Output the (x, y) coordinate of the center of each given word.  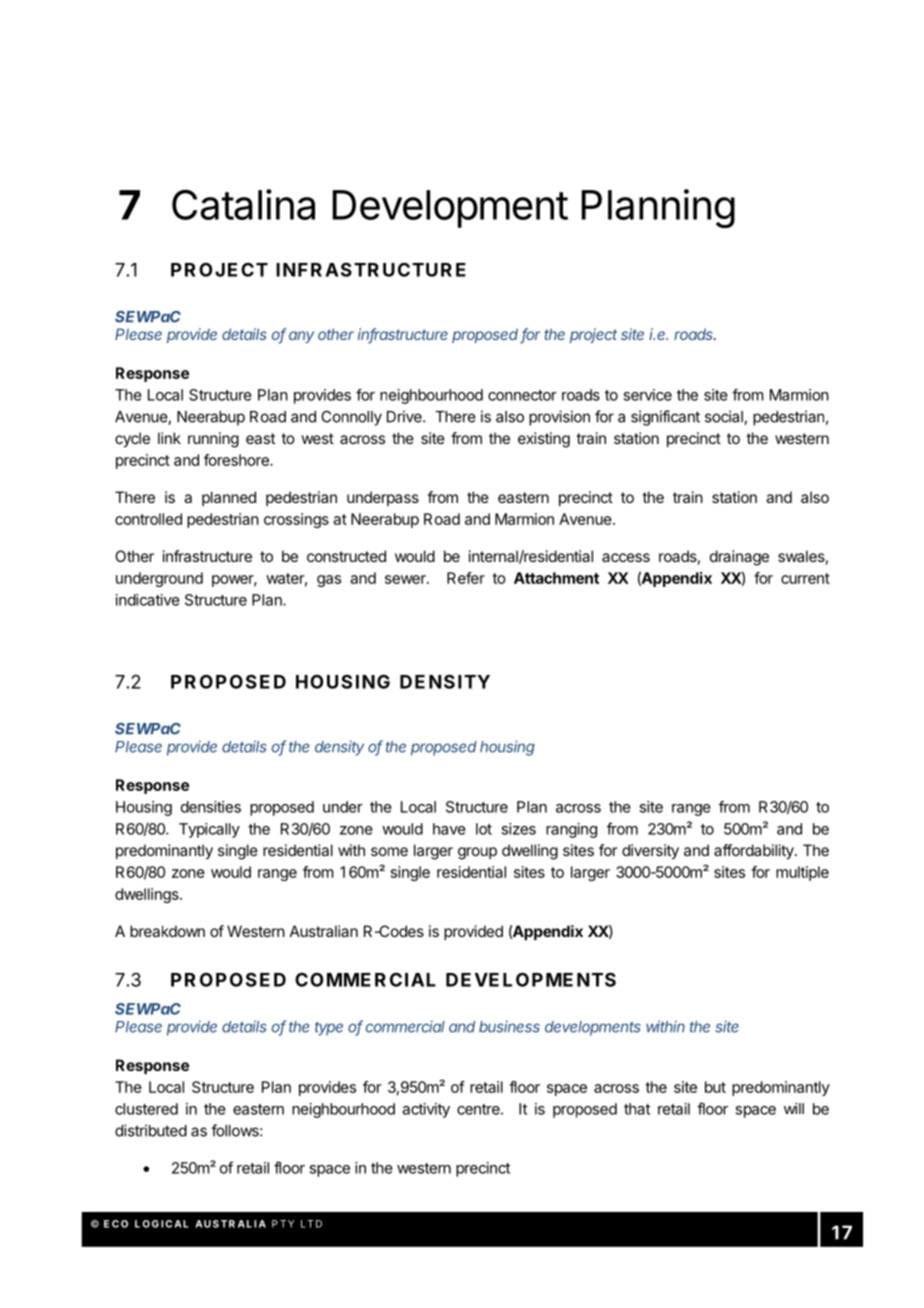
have (449, 829)
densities (211, 807)
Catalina (243, 204)
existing (544, 440)
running (213, 440)
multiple (802, 873)
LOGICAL (162, 1224)
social (725, 417)
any (301, 337)
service (647, 395)
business (509, 1026)
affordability (755, 852)
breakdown (167, 931)
